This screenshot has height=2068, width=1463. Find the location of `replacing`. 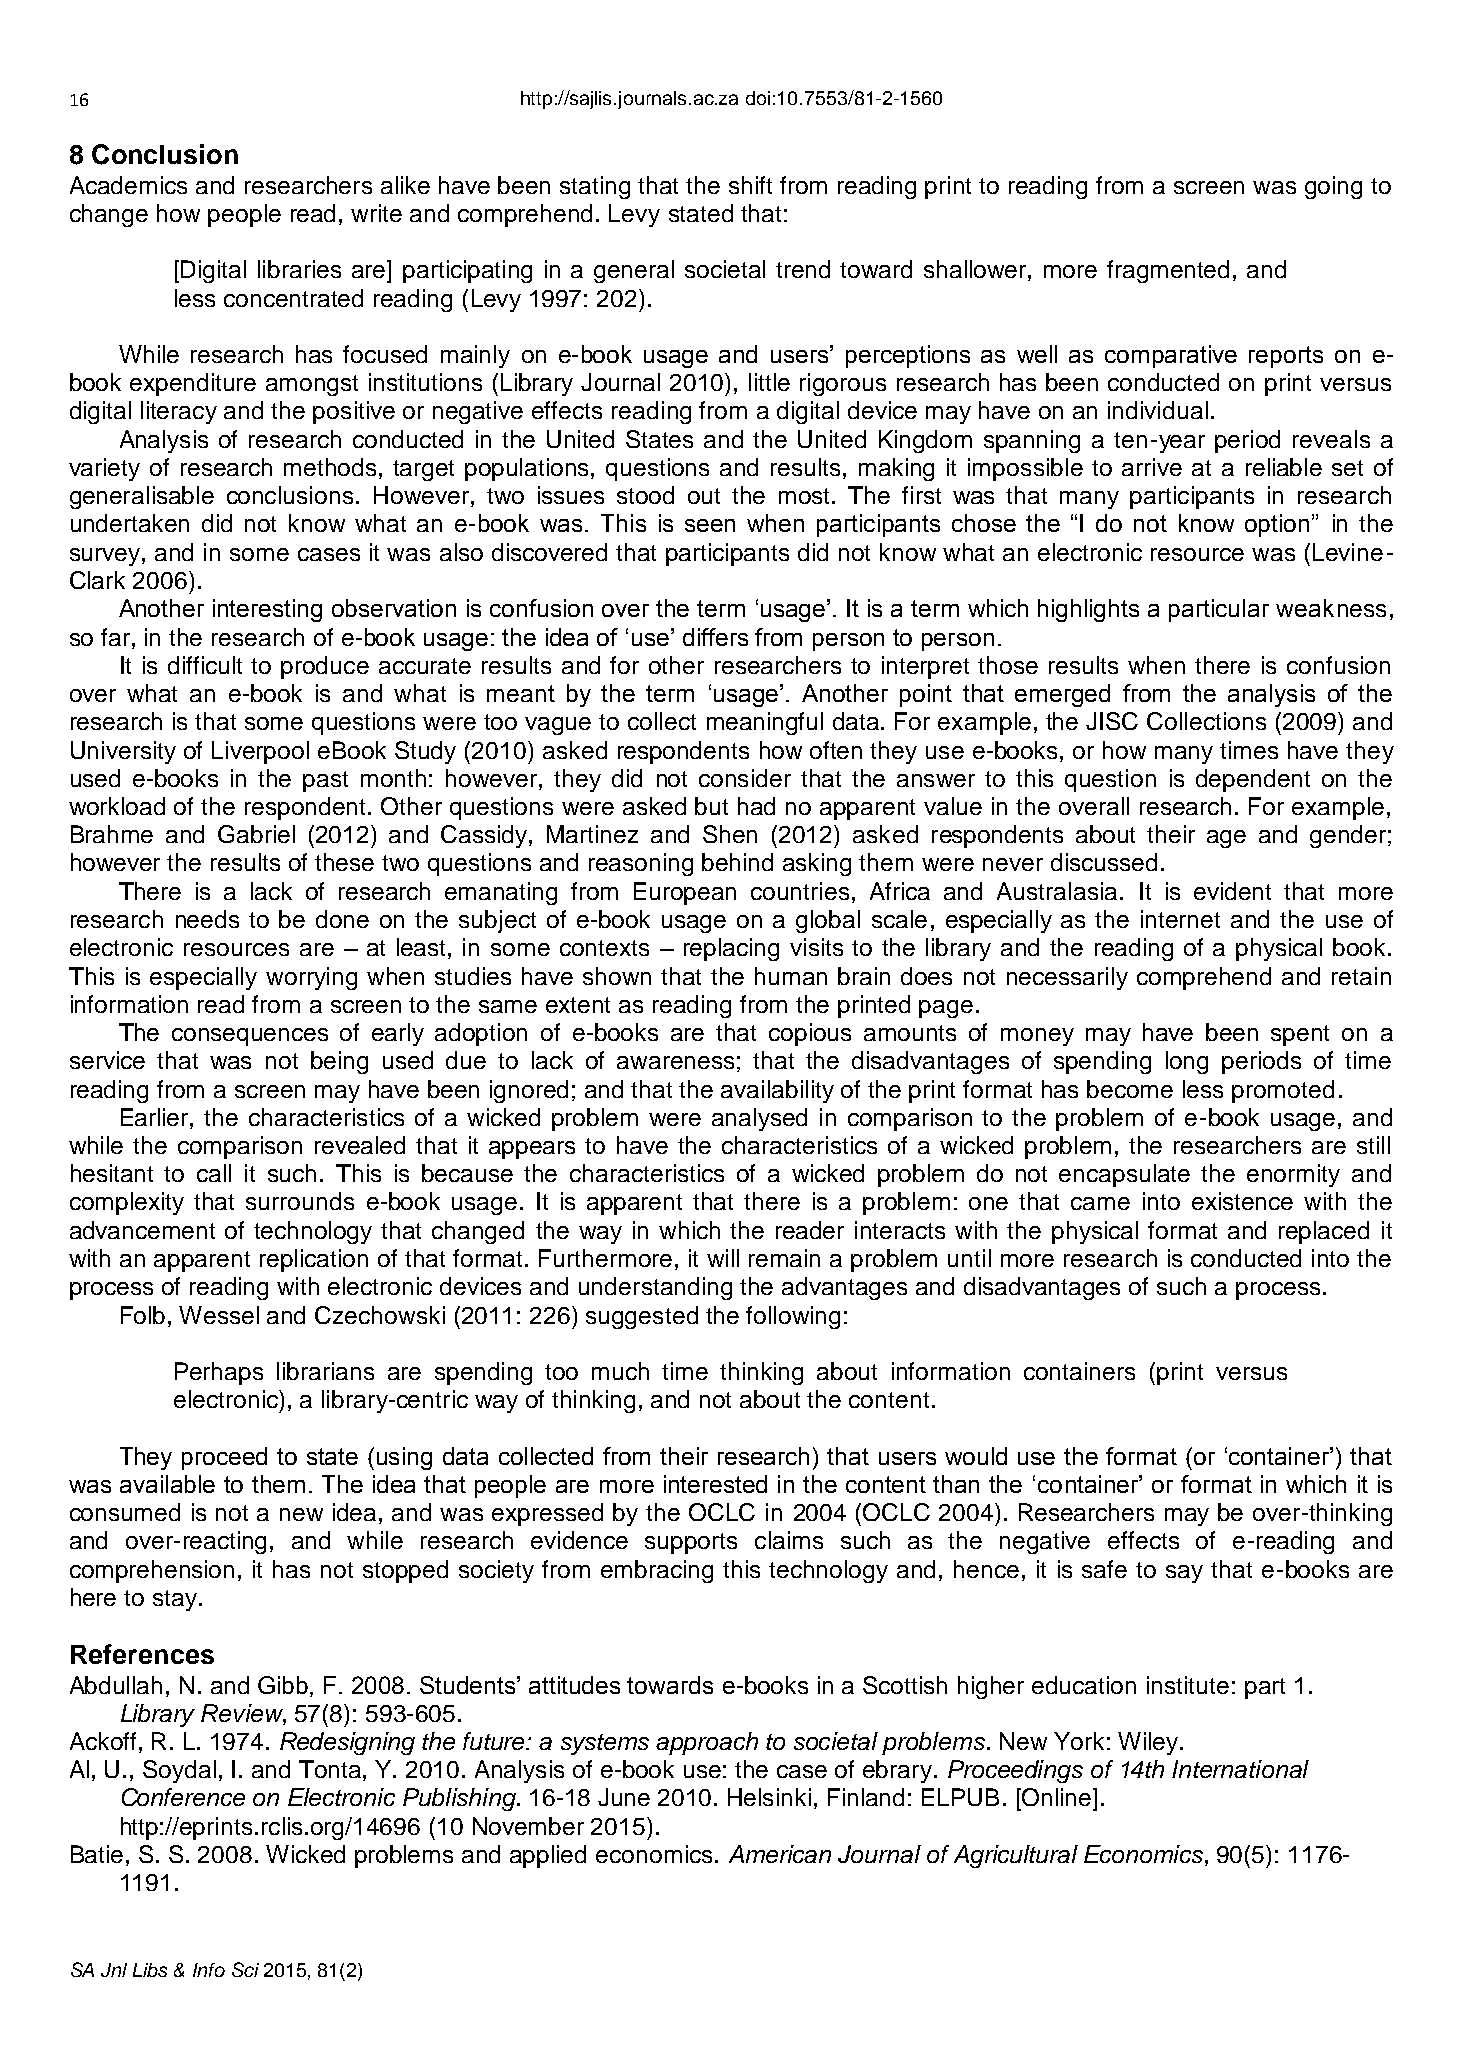

replacing is located at coordinates (731, 949).
